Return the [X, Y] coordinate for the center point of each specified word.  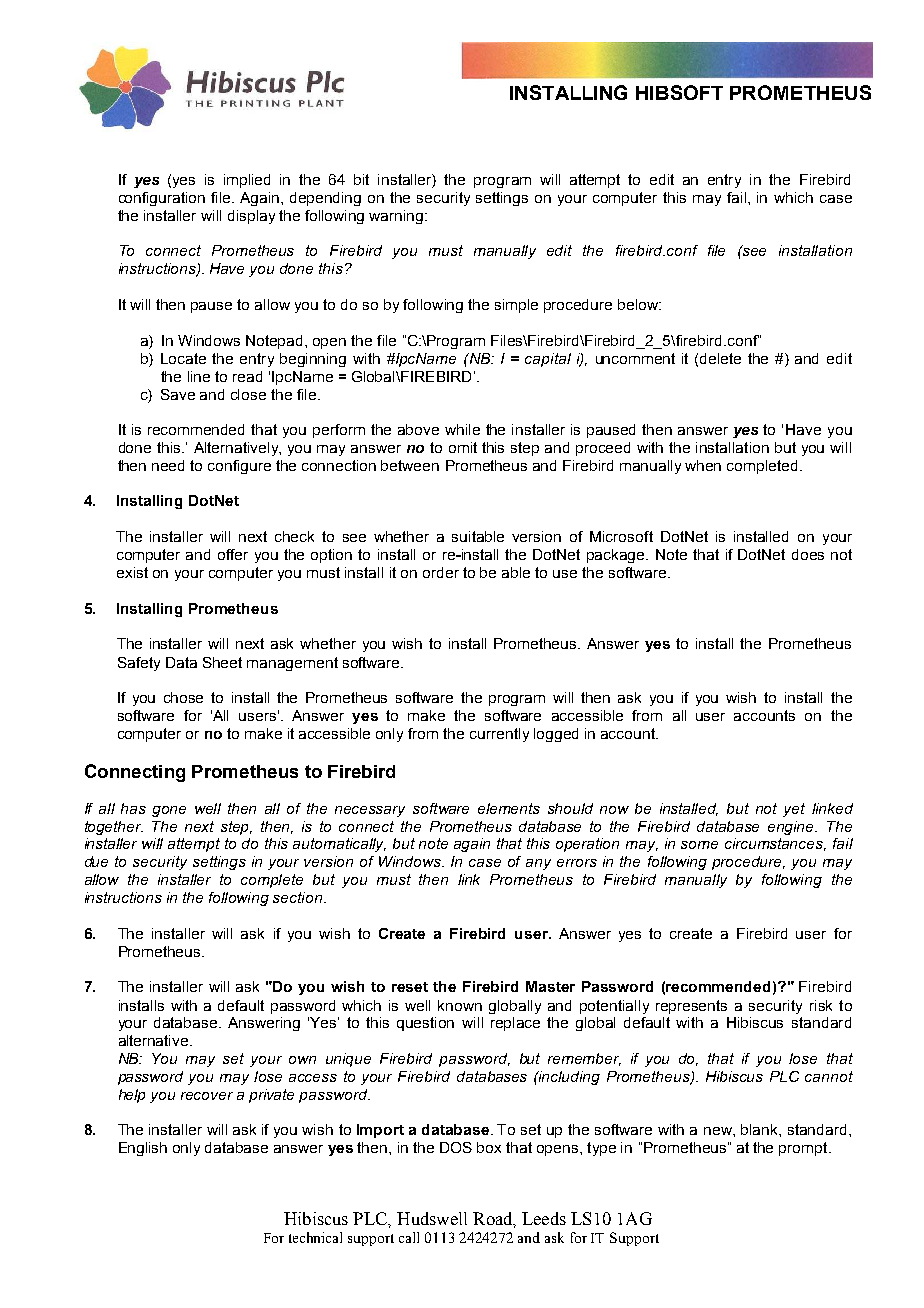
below [639, 304]
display [251, 217]
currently [499, 735]
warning [397, 217]
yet [794, 810]
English [143, 1149]
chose [183, 697]
